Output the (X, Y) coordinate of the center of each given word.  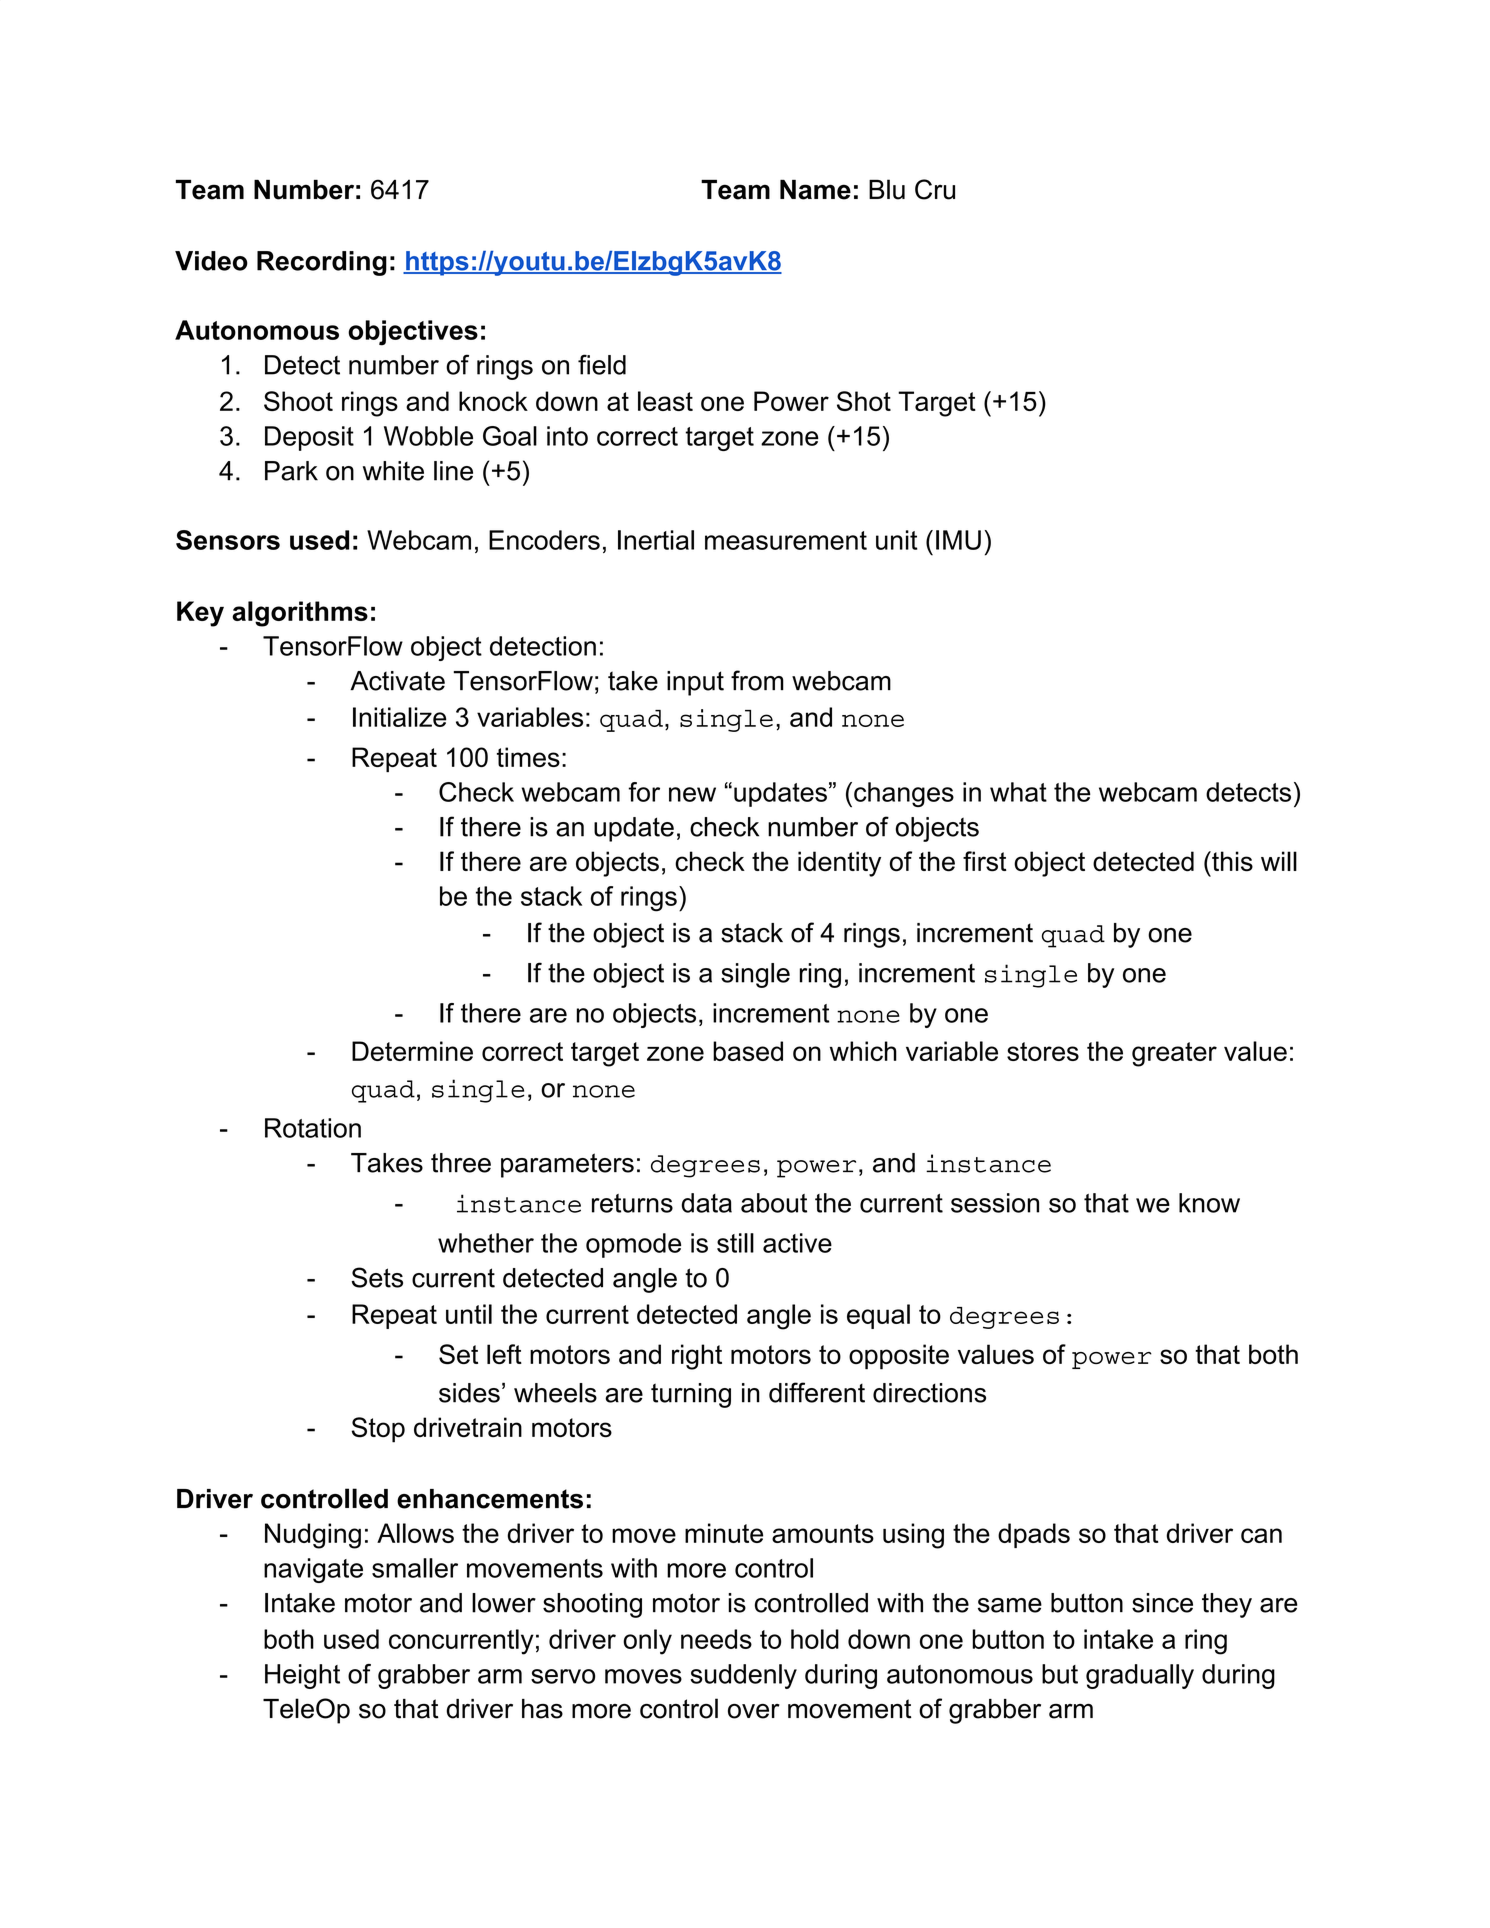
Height (302, 1676)
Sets (377, 1277)
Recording (322, 263)
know (1209, 1203)
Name (815, 189)
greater (1174, 1054)
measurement (786, 540)
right (697, 1357)
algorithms (300, 614)
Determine (412, 1051)
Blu (887, 189)
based (748, 1051)
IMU (958, 540)
